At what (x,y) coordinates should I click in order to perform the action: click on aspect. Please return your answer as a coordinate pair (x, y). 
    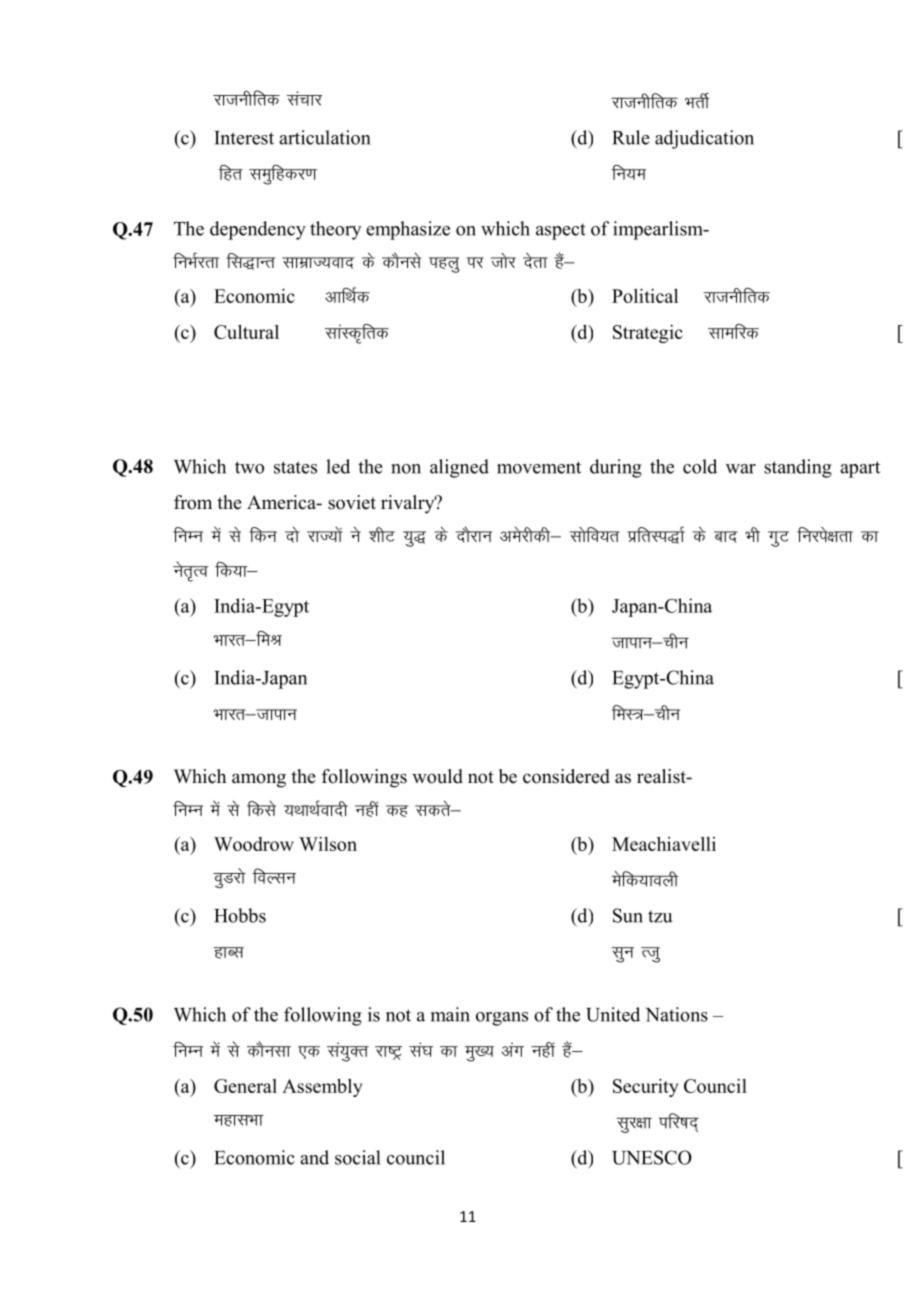
    Looking at the image, I should click on (561, 232).
